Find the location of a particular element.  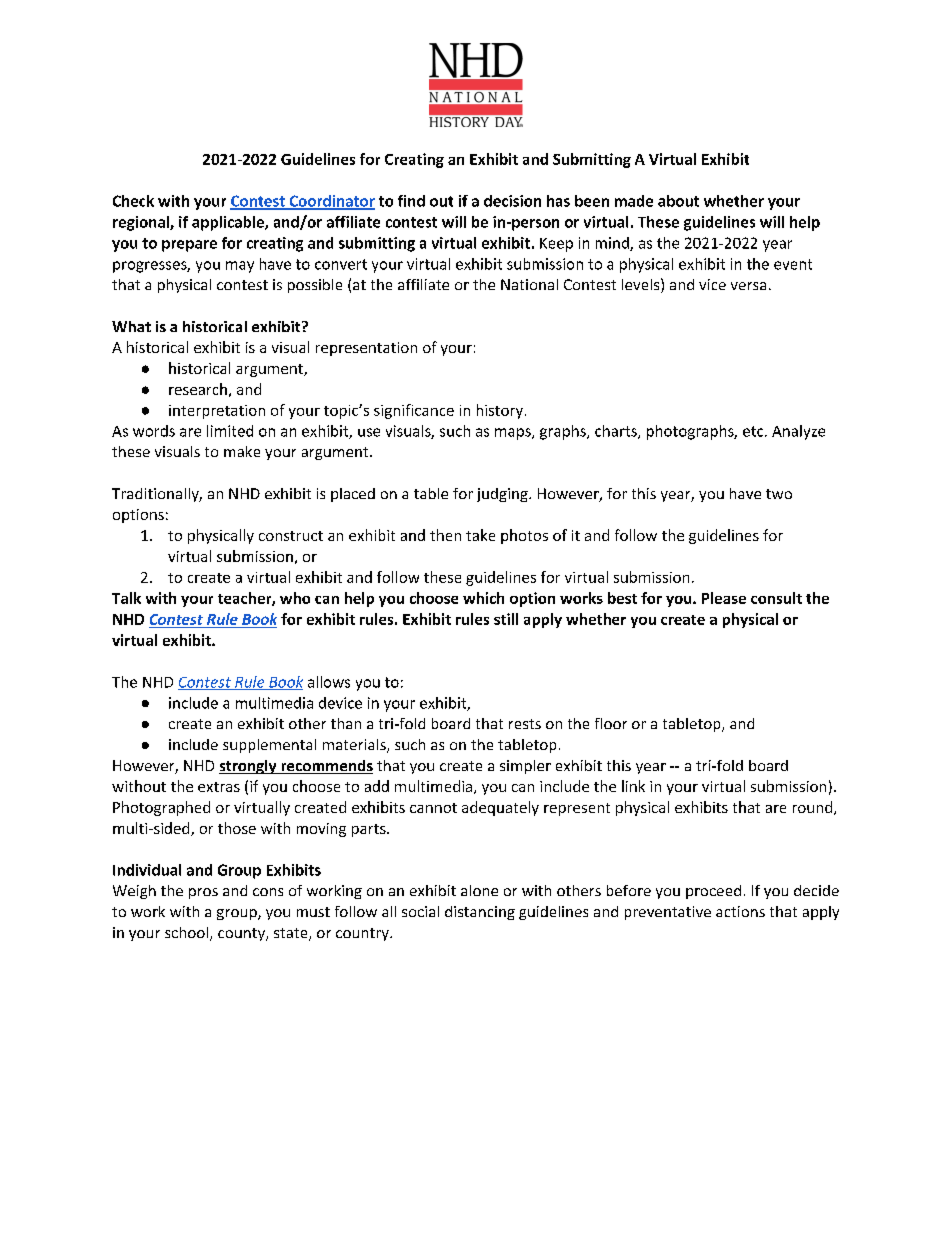

about is located at coordinates (678, 201).
